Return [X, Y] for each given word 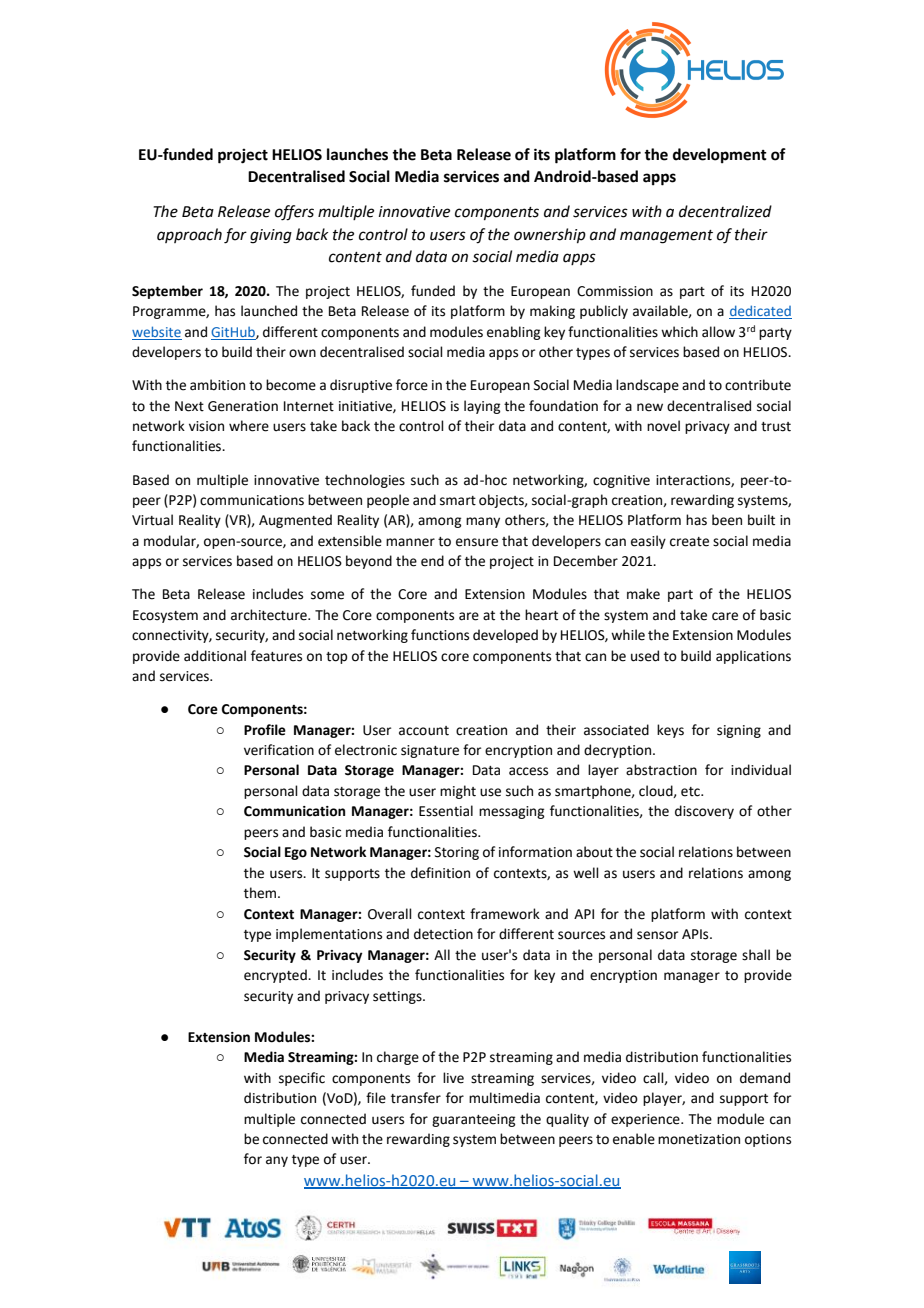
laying [482, 407]
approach [189, 235]
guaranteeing [473, 1120]
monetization [699, 1139]
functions [440, 635]
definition [440, 873]
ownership [550, 235]
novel [663, 426]
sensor [657, 935]
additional [215, 656]
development [720, 156]
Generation [243, 406]
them [261, 893]
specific [302, 1079]
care [725, 616]
